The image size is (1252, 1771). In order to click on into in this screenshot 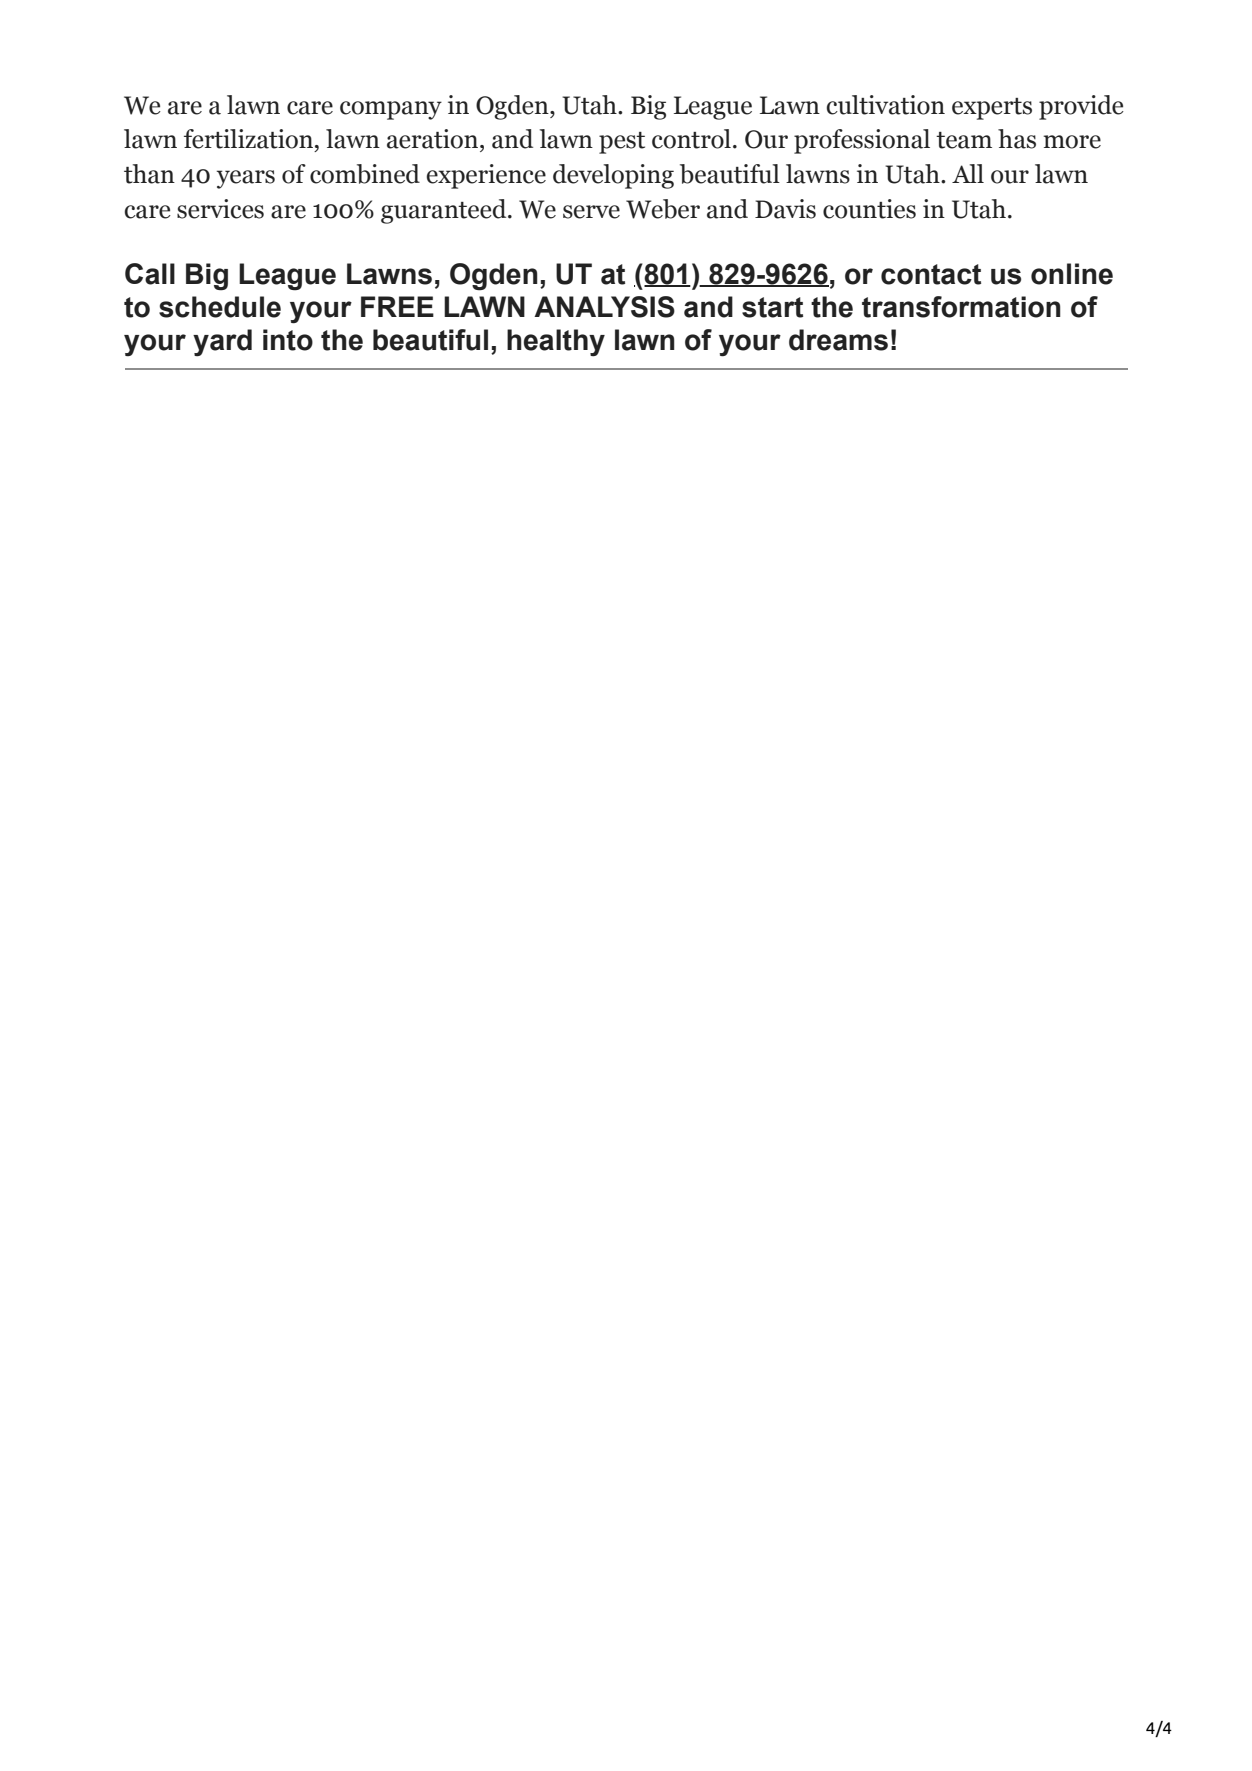, I will do `click(288, 340)`.
